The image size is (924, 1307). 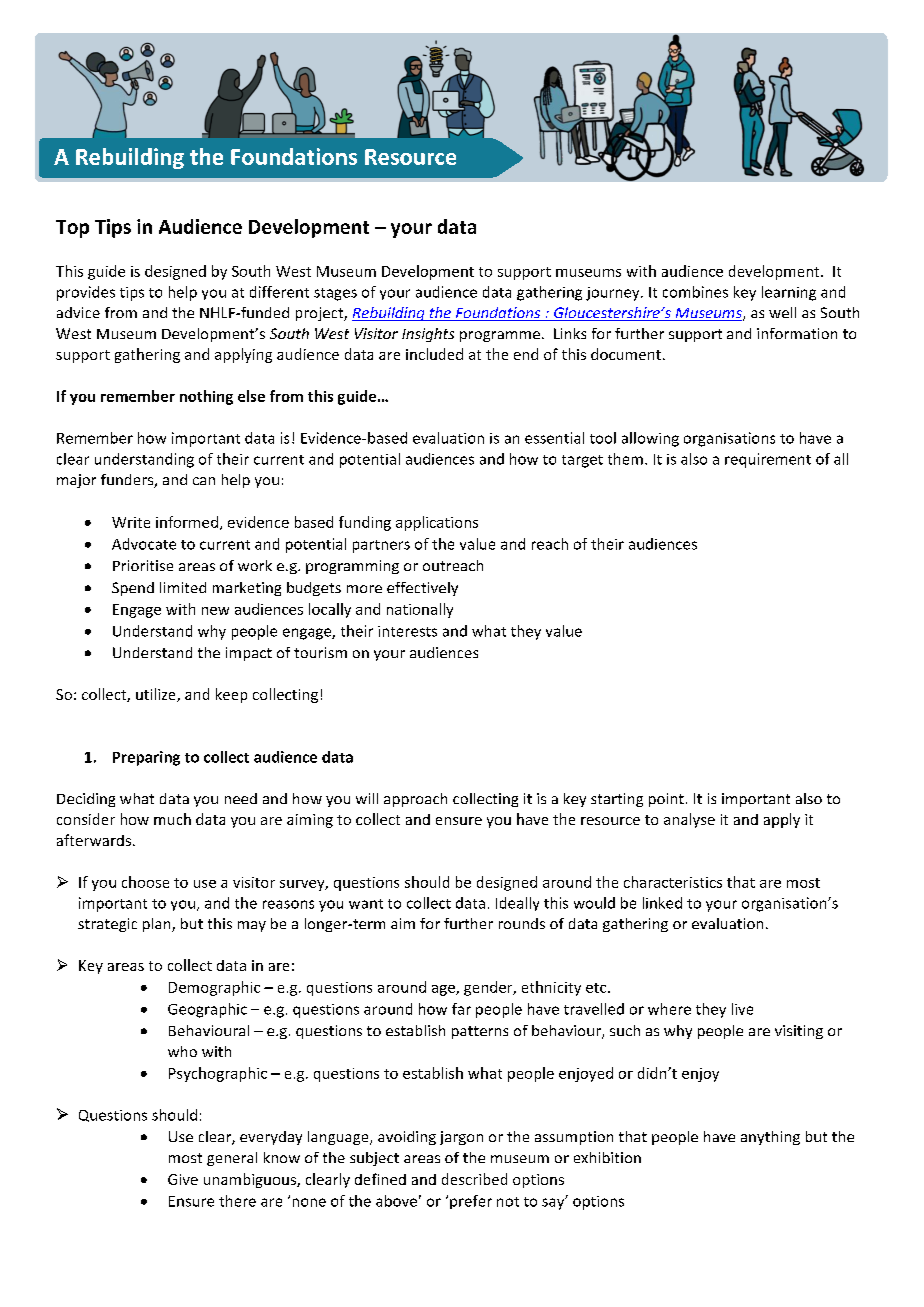 I want to click on combines, so click(x=695, y=292).
